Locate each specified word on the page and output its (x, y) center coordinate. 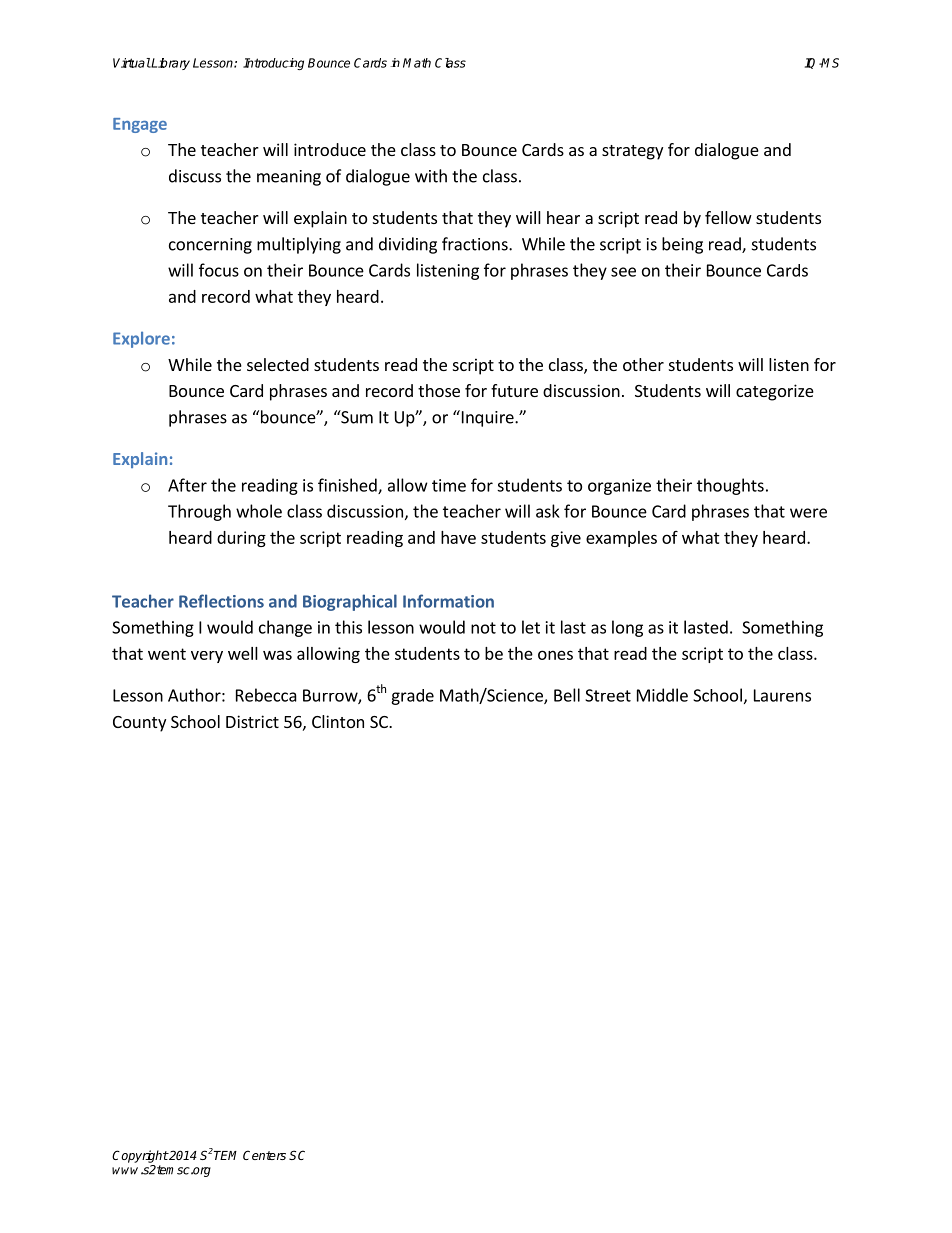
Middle (662, 695)
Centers (264, 1155)
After (187, 485)
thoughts (730, 486)
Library (170, 64)
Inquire (487, 418)
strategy (632, 152)
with (431, 176)
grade (412, 697)
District (252, 721)
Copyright (140, 1156)
